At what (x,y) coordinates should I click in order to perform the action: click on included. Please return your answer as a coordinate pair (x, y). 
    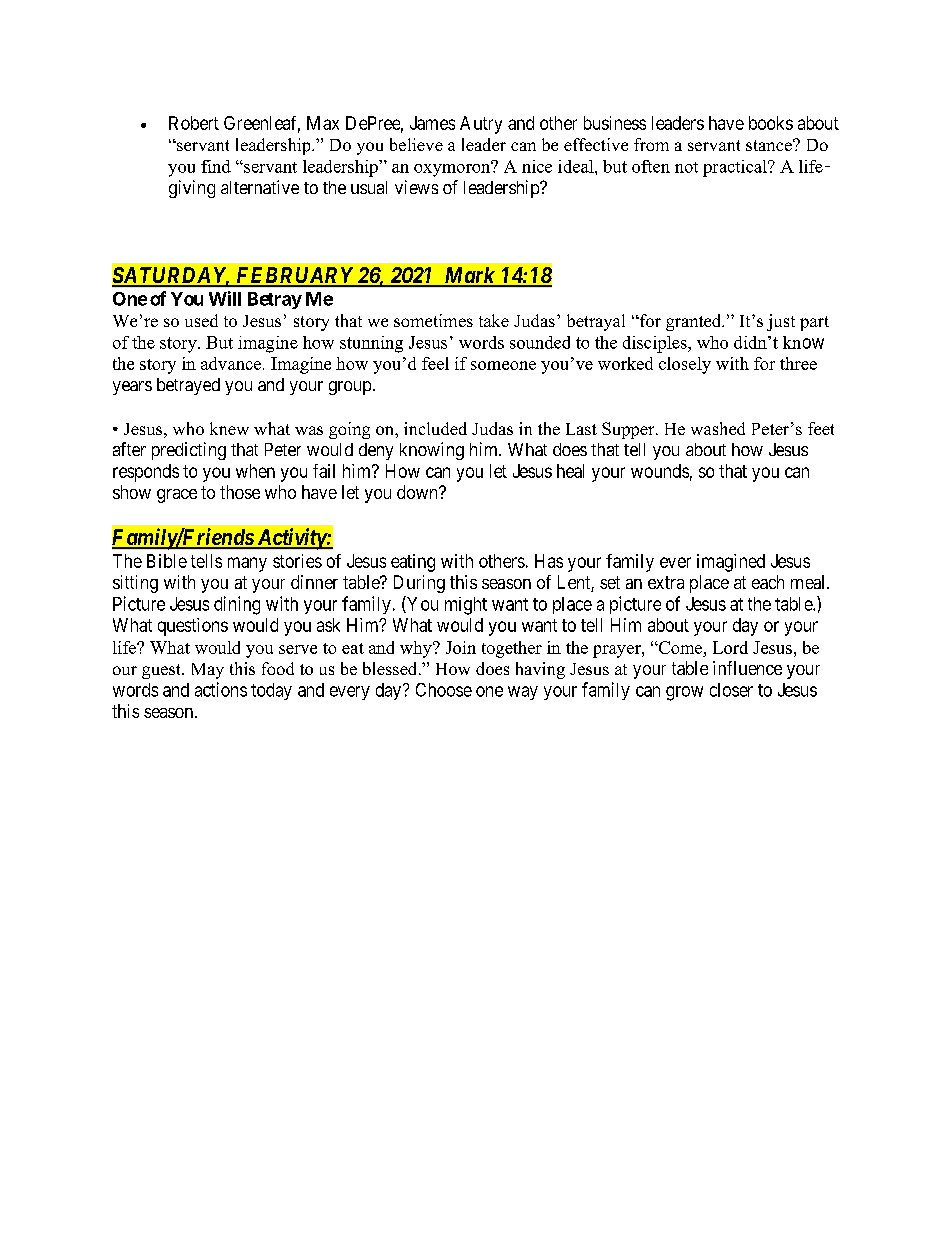
    Looking at the image, I should click on (435, 428).
